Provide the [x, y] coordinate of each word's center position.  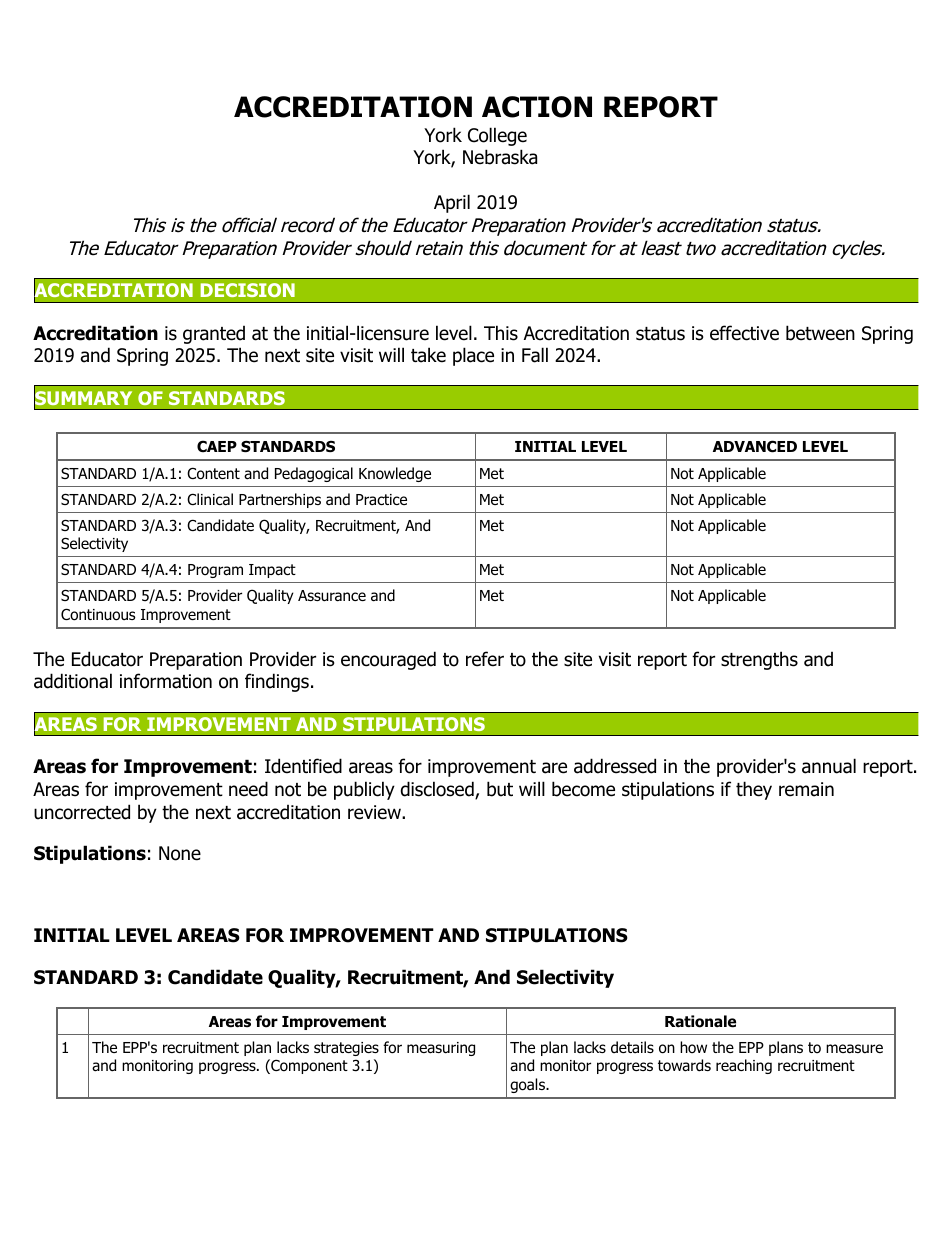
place [473, 356]
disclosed [438, 790]
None [180, 853]
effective [744, 333]
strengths [759, 660]
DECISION [248, 290]
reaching [744, 1066]
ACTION [537, 107]
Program [215, 571]
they [754, 790]
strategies [346, 1049]
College [497, 136]
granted [214, 335]
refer [485, 659]
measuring [441, 1049]
